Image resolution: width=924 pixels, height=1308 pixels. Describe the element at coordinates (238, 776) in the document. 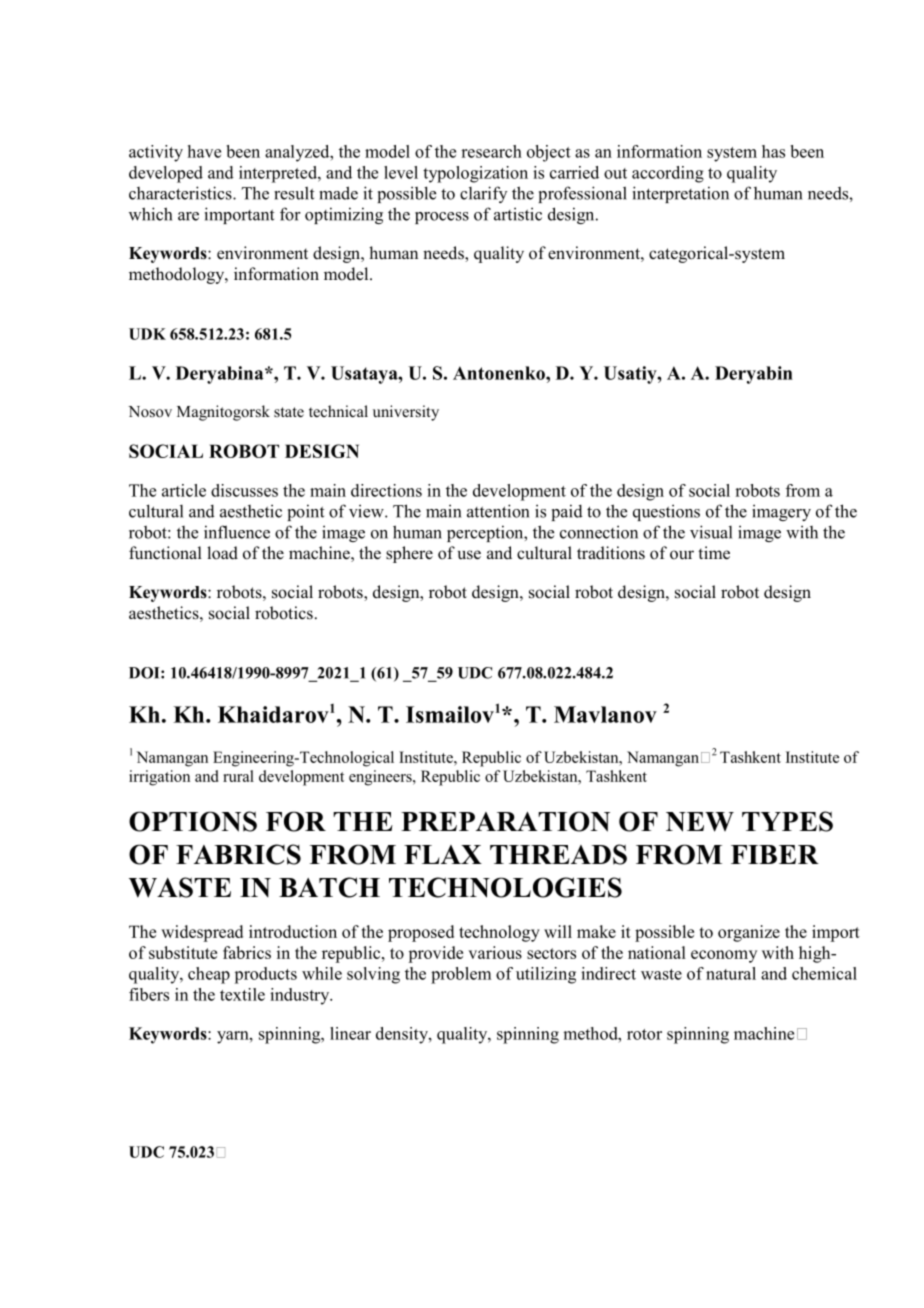

I see `rural` at that location.
